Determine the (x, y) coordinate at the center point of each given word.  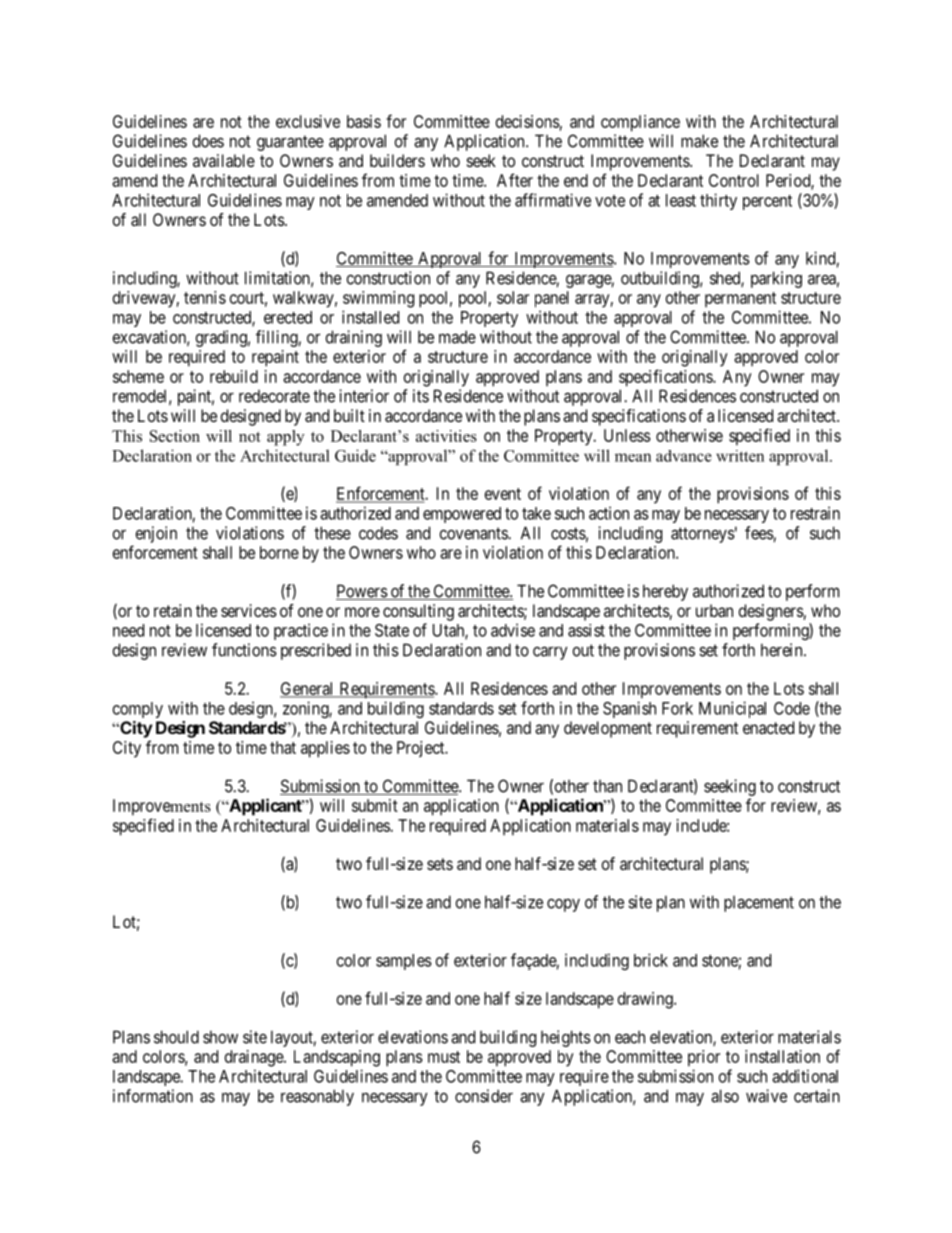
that (283, 747)
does (208, 141)
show (220, 1037)
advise (513, 630)
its (421, 396)
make (699, 141)
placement (759, 904)
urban (714, 610)
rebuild (234, 376)
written (740, 456)
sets (440, 864)
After (515, 180)
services (249, 610)
